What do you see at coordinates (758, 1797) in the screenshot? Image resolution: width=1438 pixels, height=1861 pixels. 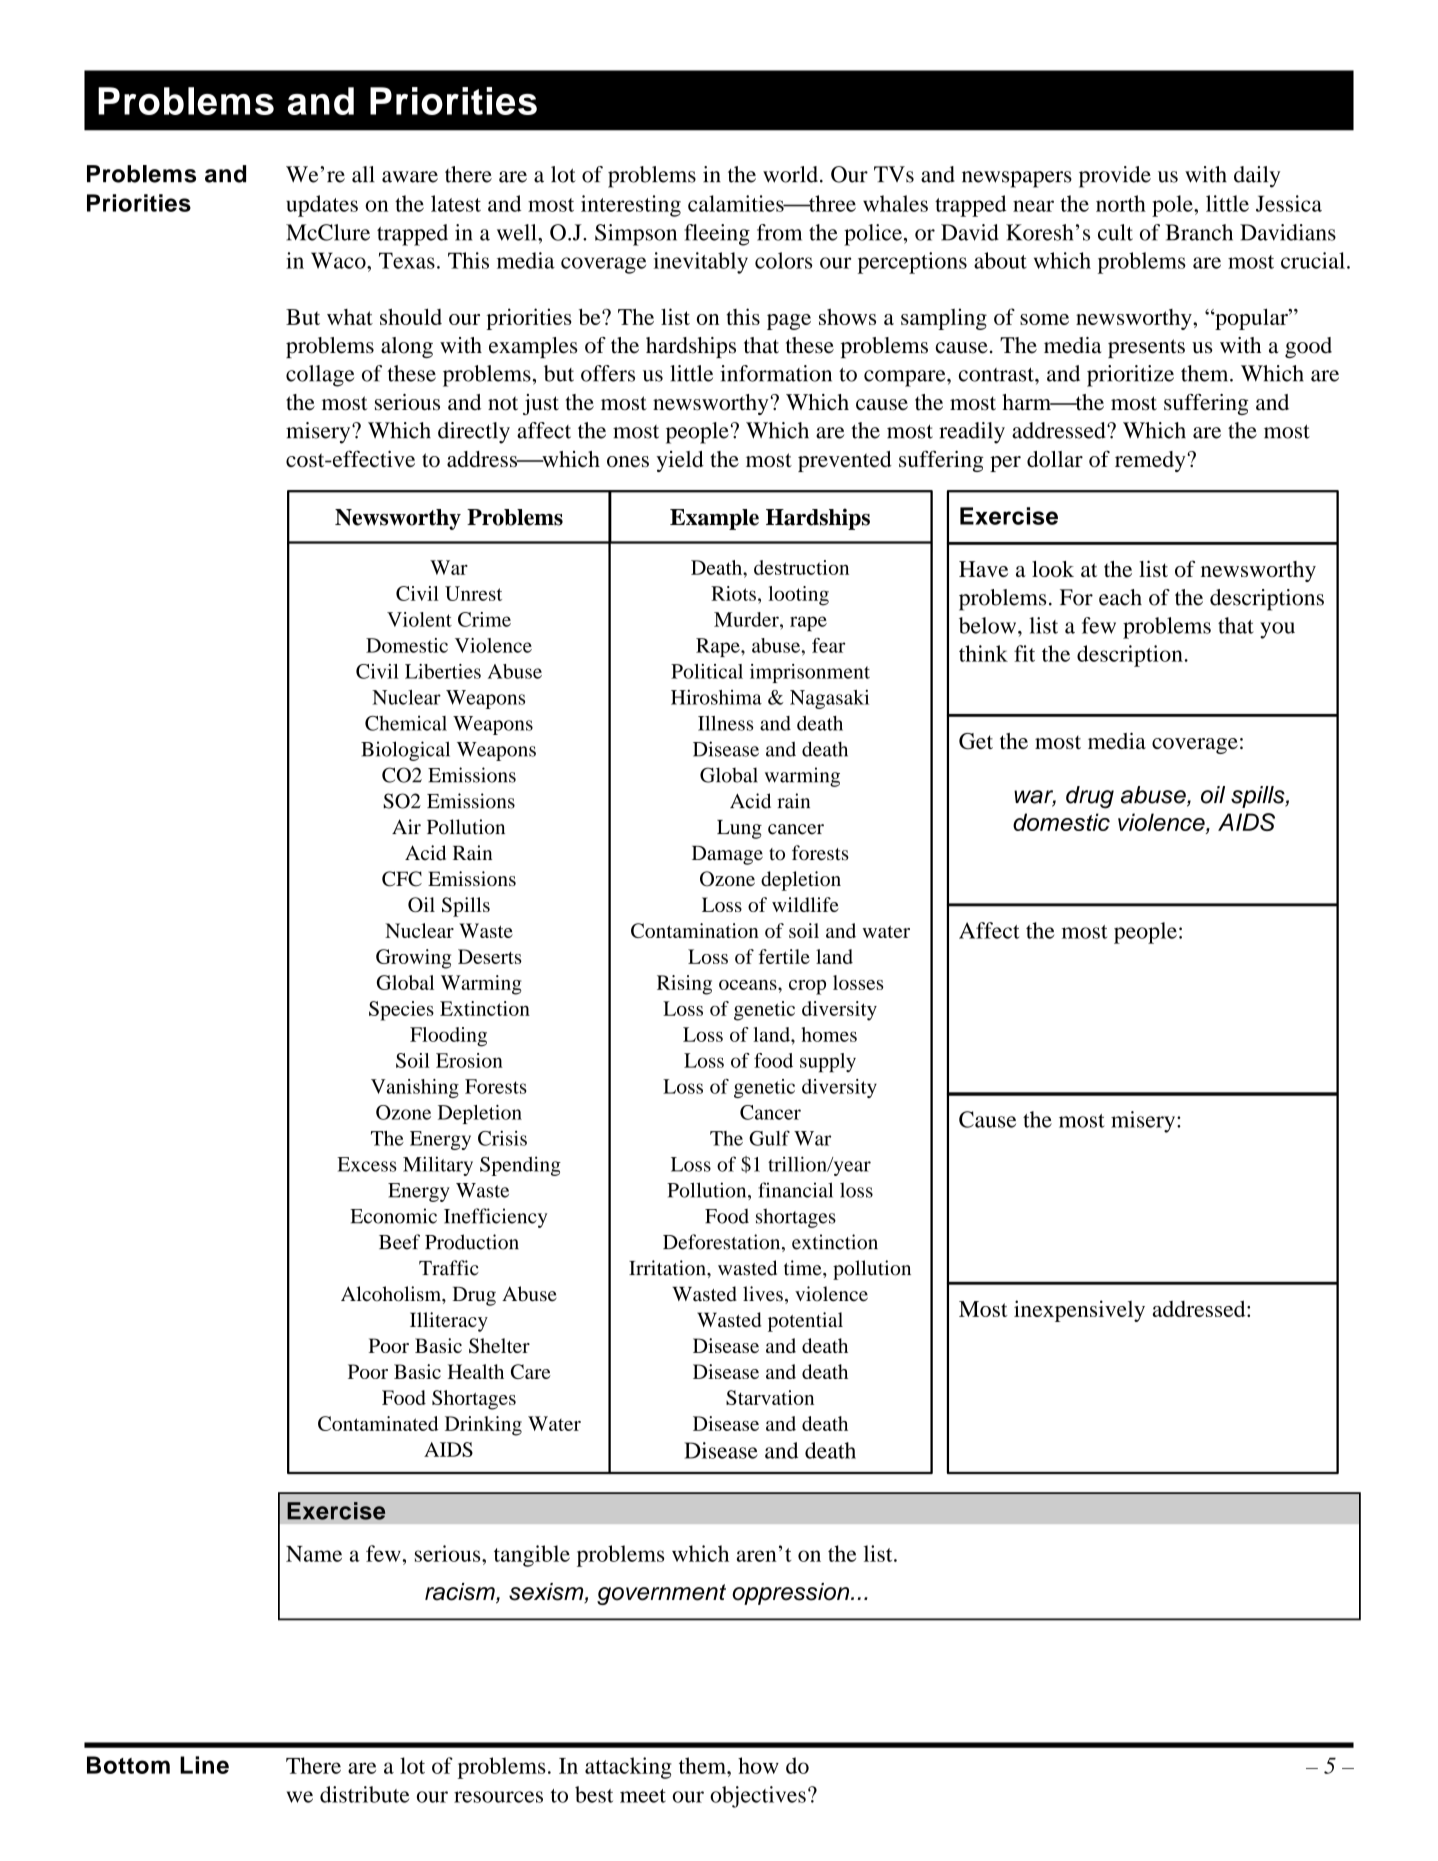 I see `objectives` at bounding box center [758, 1797].
